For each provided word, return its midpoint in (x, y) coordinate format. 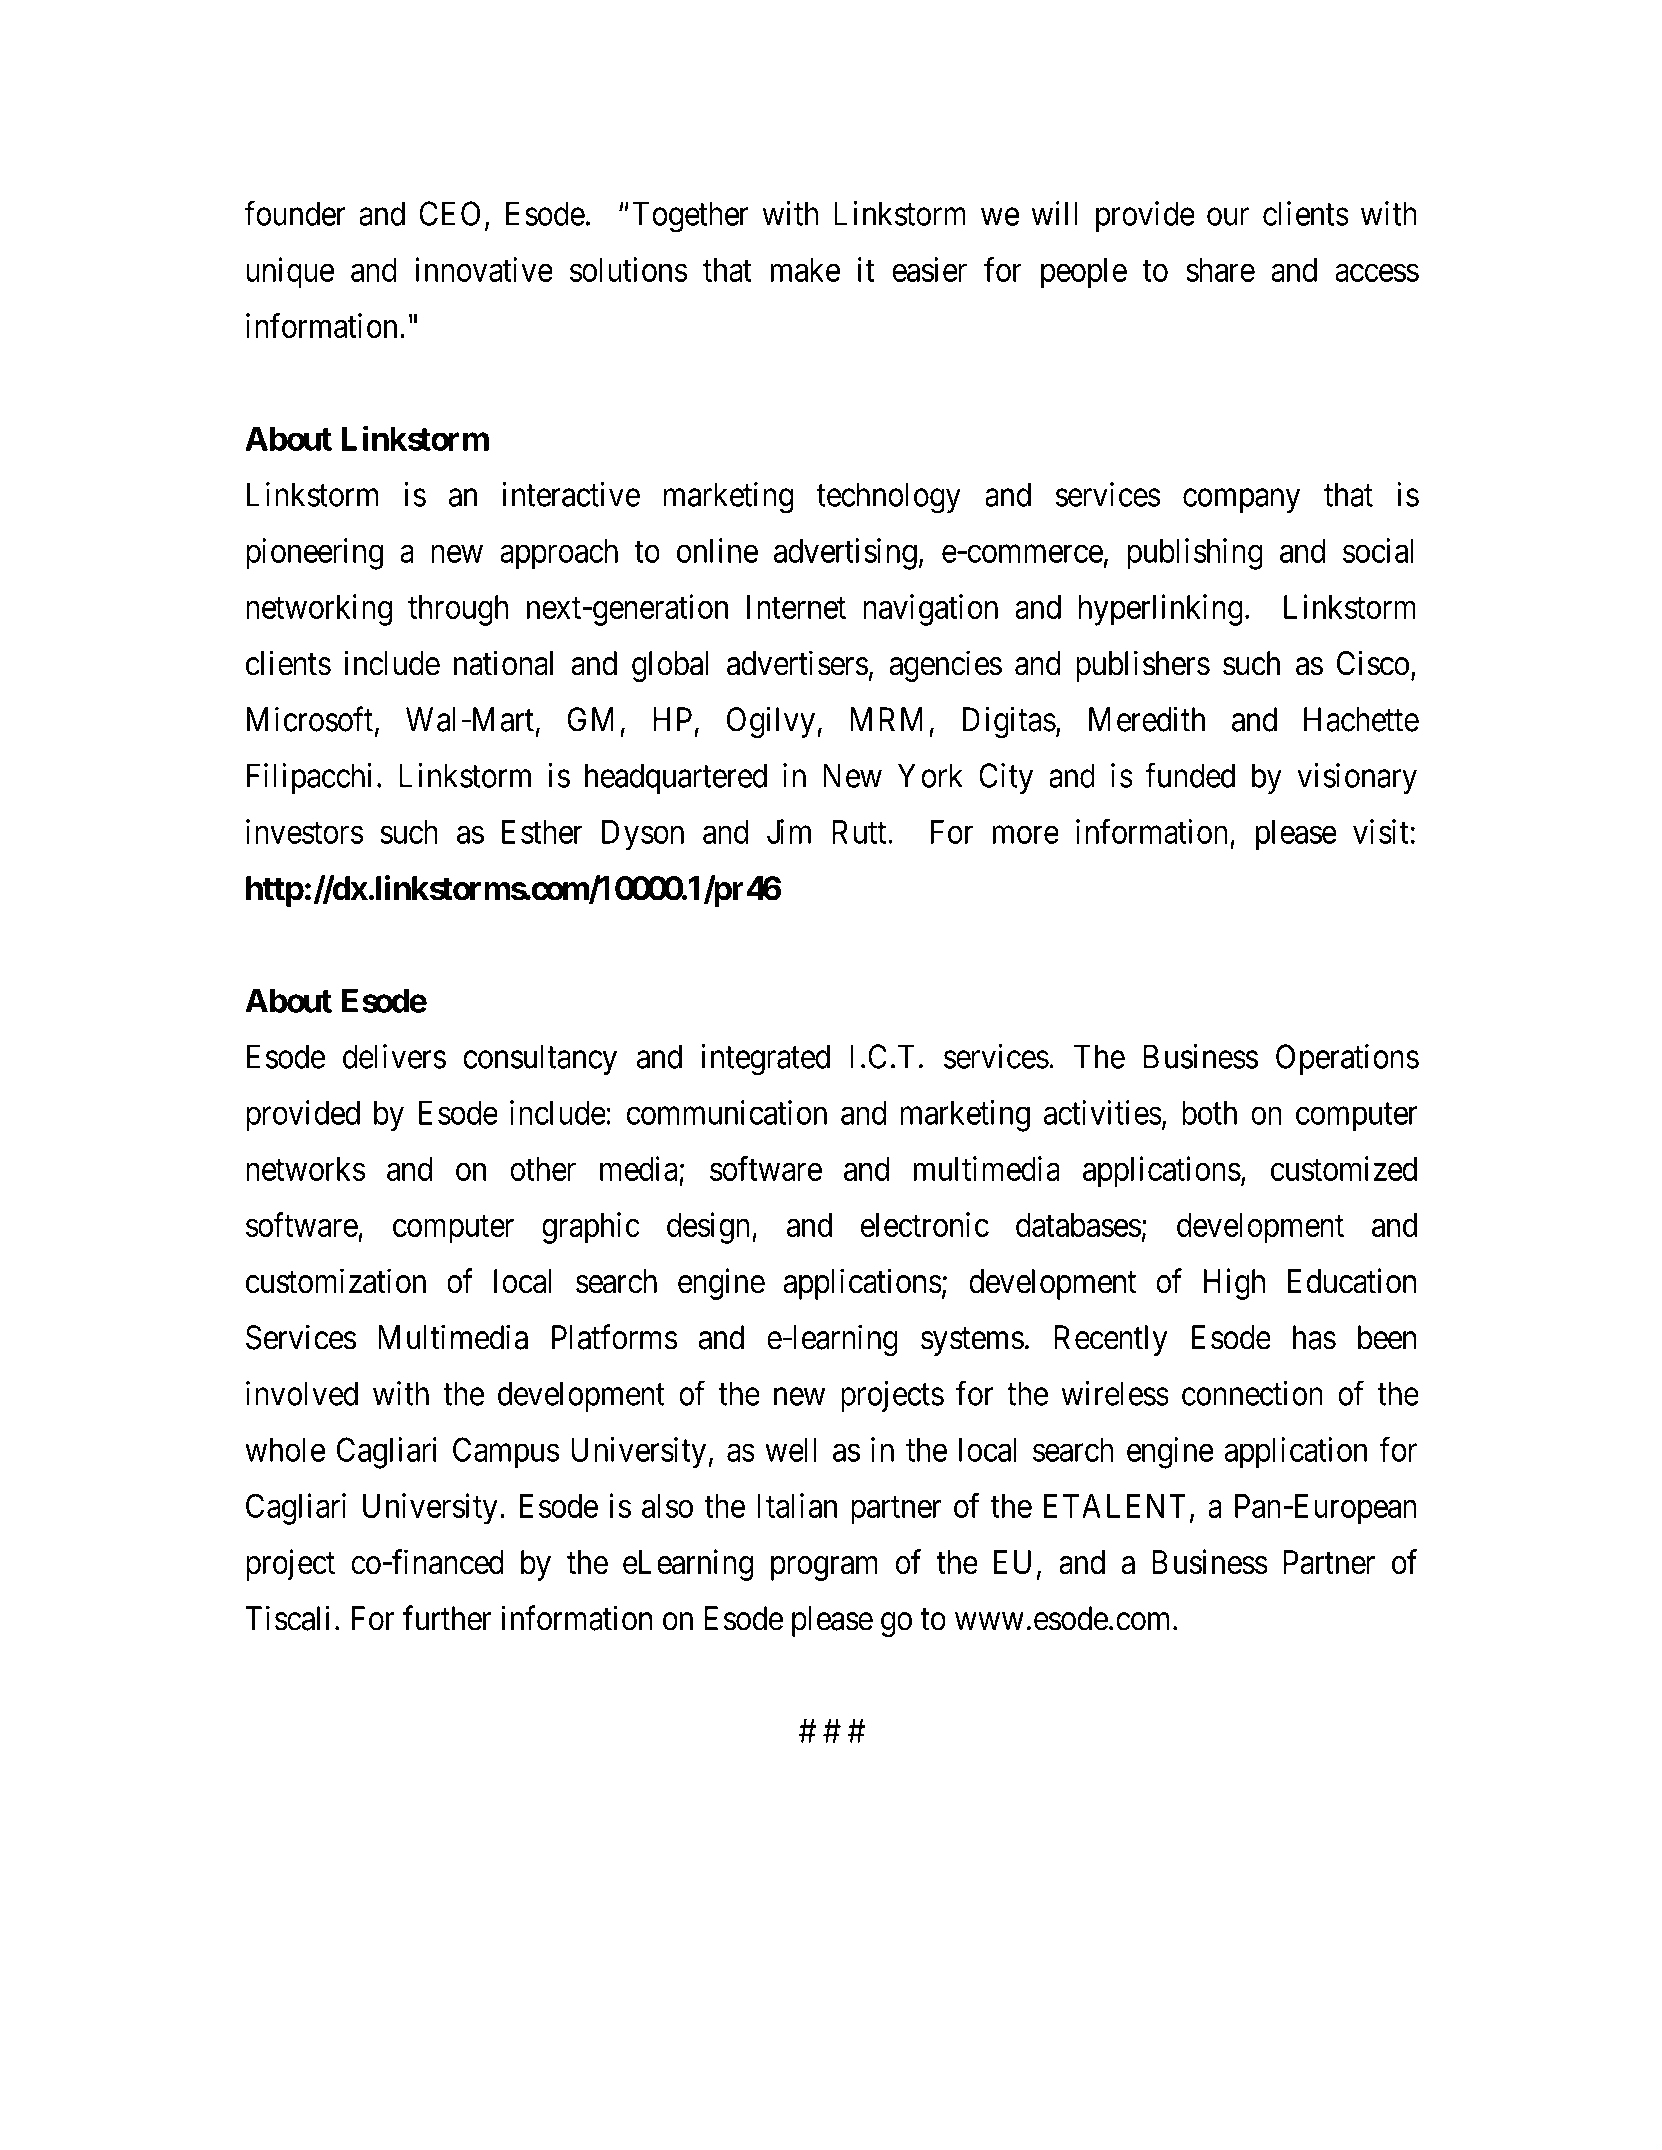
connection (1252, 1393)
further (447, 1618)
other (543, 1169)
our (1228, 217)
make (805, 270)
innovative (484, 269)
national (503, 663)
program (824, 1568)
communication (727, 1112)
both (1209, 1112)
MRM (886, 719)
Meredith (1147, 719)
